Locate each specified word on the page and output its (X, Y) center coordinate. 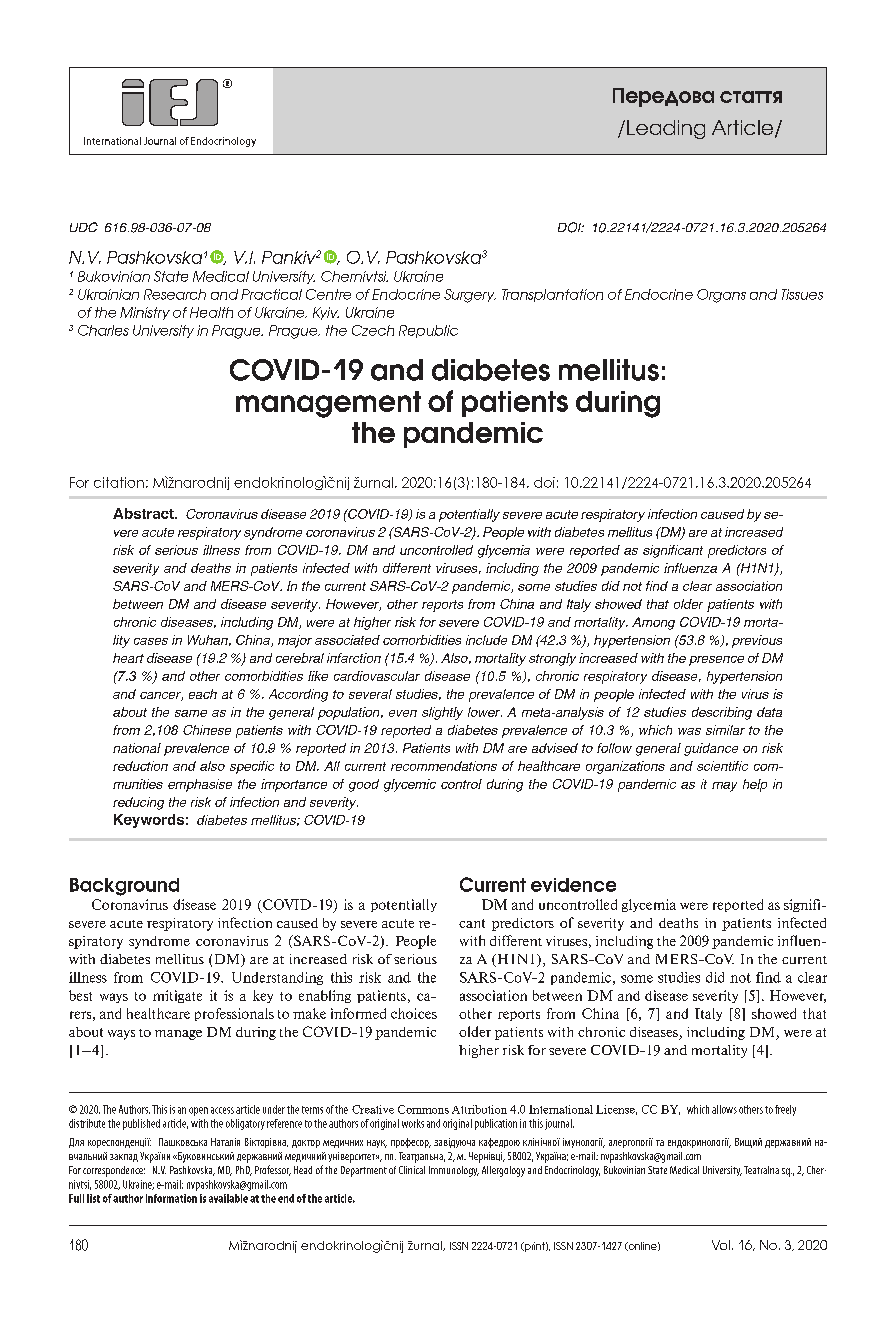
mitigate (177, 996)
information (171, 1198)
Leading (666, 129)
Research (175, 294)
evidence (573, 885)
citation (119, 482)
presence (716, 661)
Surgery (470, 296)
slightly (442, 713)
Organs (721, 296)
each (203, 694)
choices (414, 1013)
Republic (428, 331)
